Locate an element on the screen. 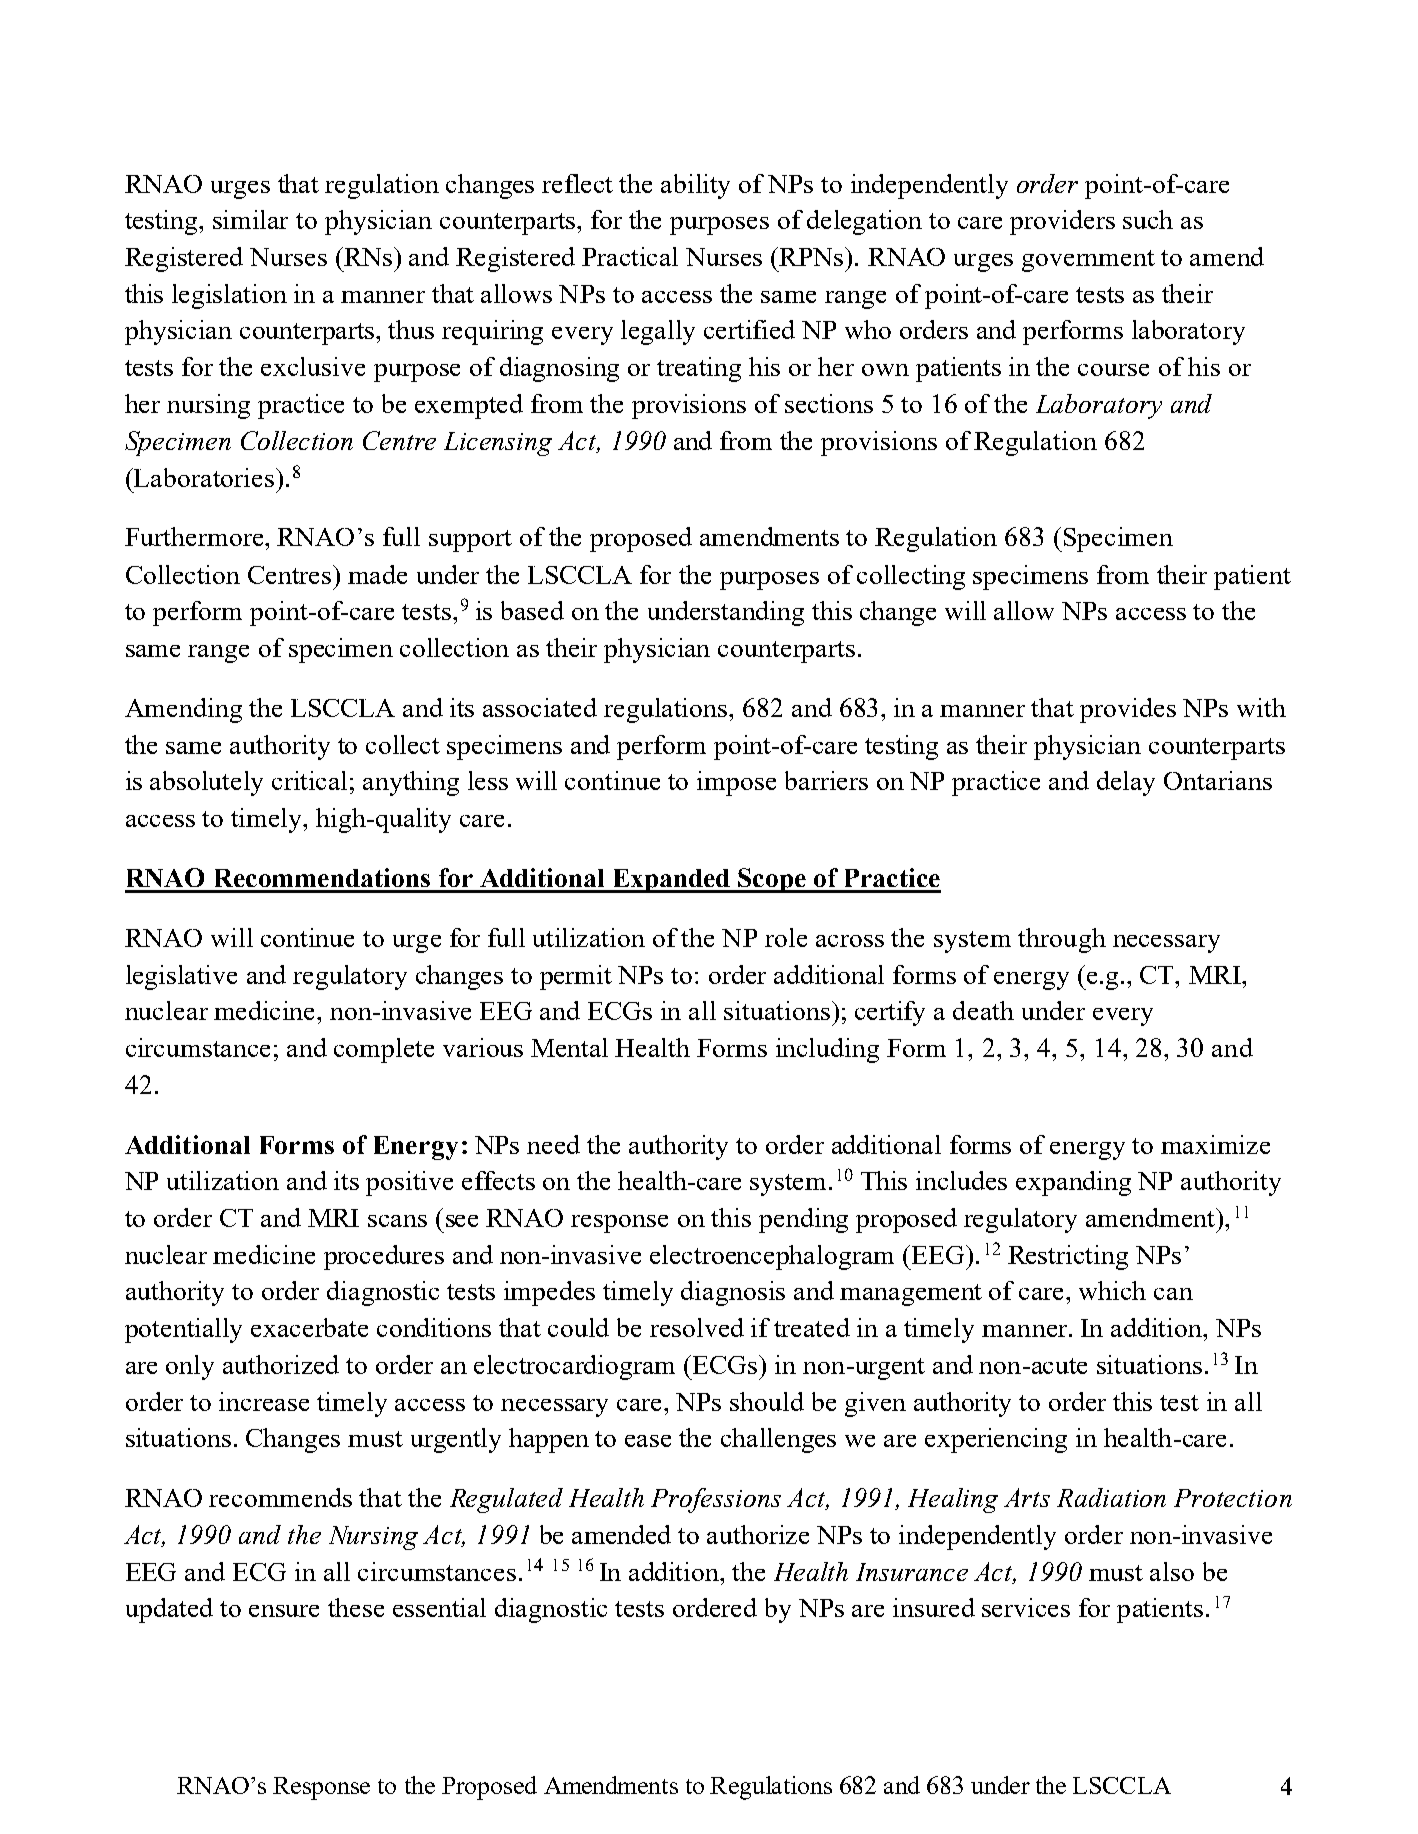  such is located at coordinates (1148, 219).
